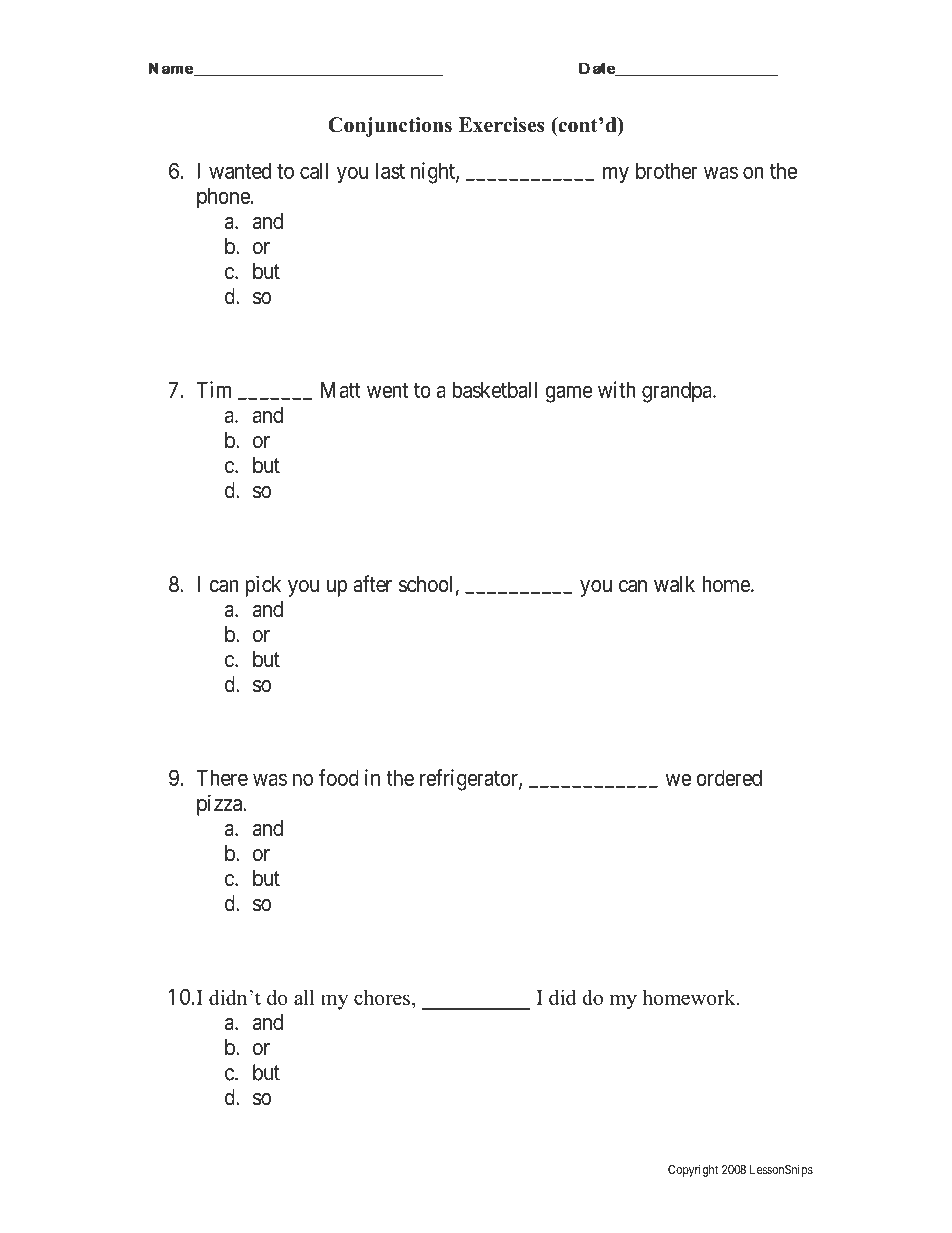  Describe the element at coordinates (501, 125) in the screenshot. I see `Exercises` at that location.
